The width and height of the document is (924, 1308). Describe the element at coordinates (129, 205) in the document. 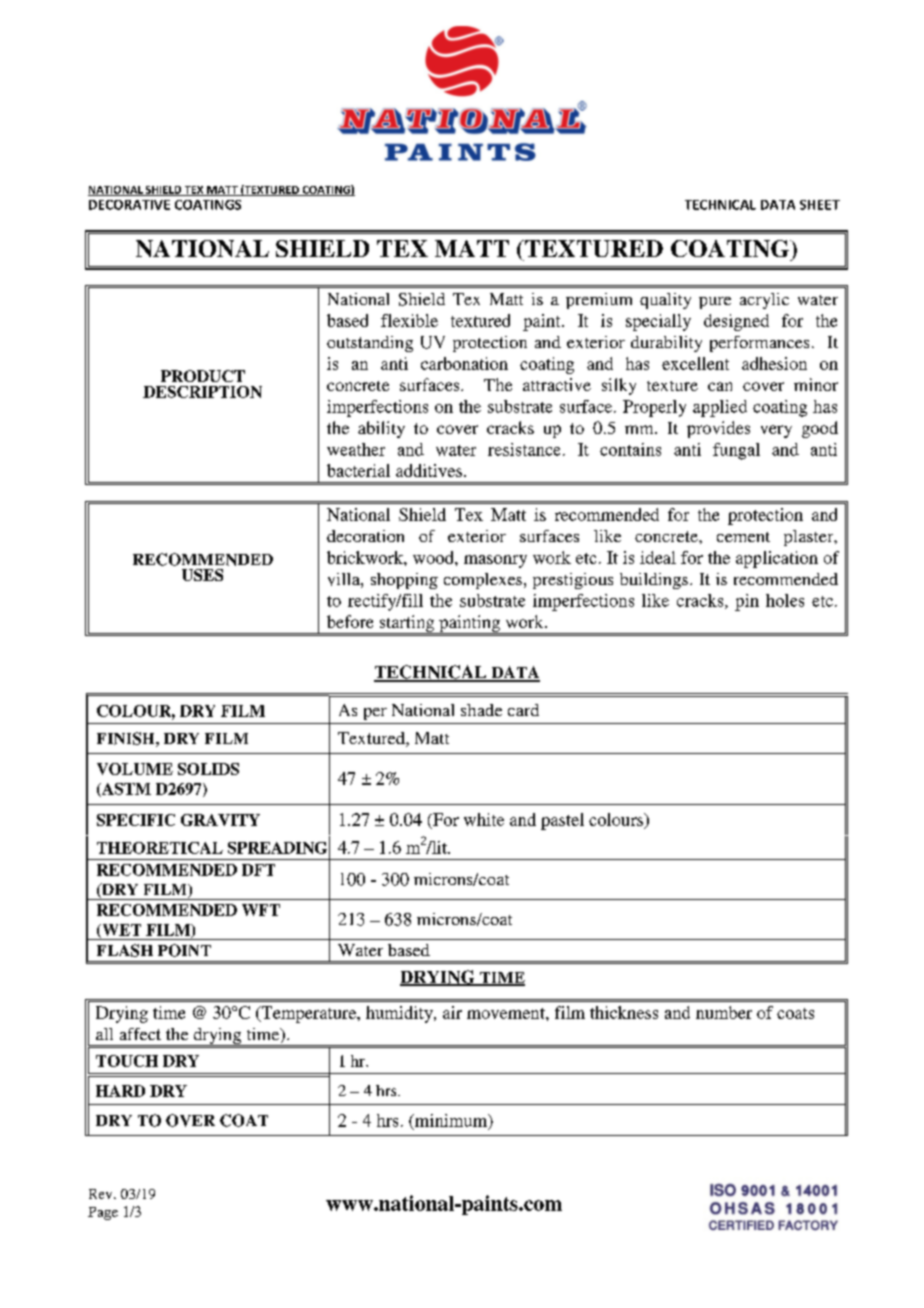

I see `DECORATIVE` at that location.
